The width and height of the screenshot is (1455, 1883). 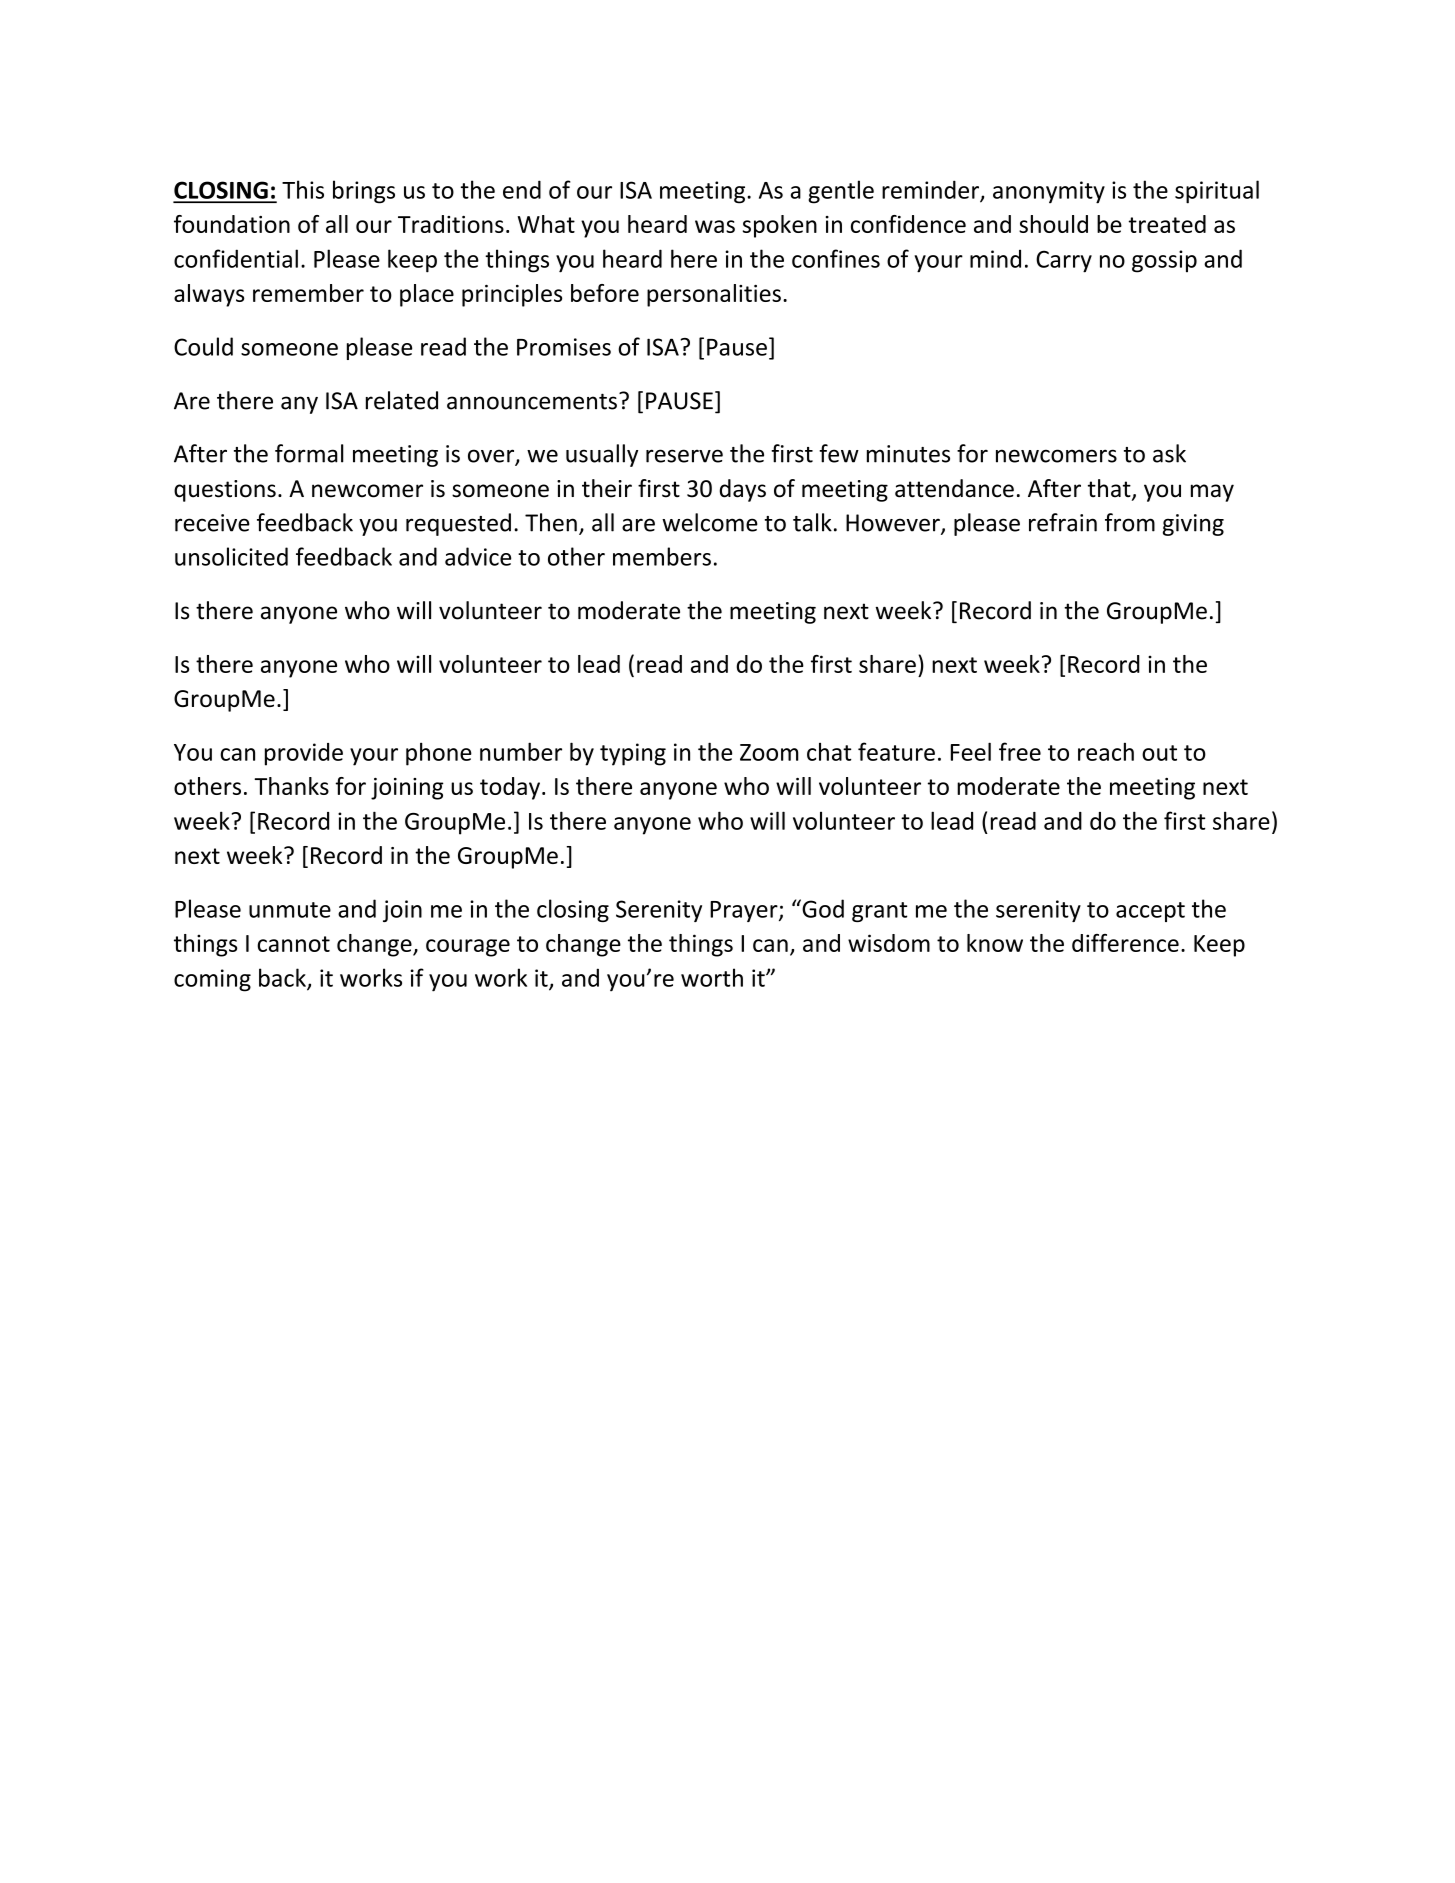 I want to click on This, so click(x=303, y=189).
